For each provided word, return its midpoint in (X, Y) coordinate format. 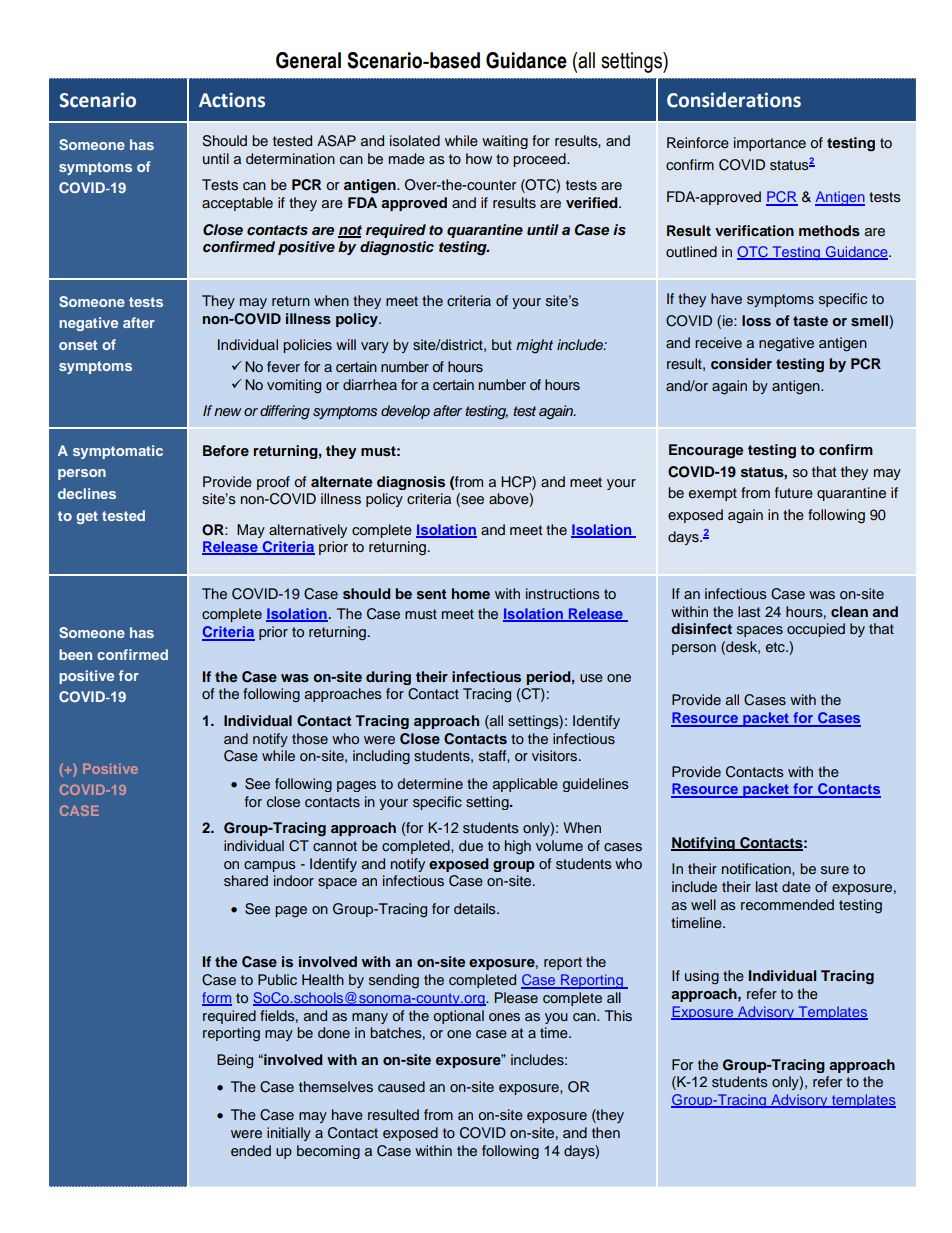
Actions (232, 100)
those (310, 739)
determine (430, 783)
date (796, 886)
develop (405, 412)
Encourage (706, 451)
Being (235, 1061)
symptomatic (118, 452)
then (606, 1132)
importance (770, 144)
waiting (505, 142)
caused (401, 1086)
